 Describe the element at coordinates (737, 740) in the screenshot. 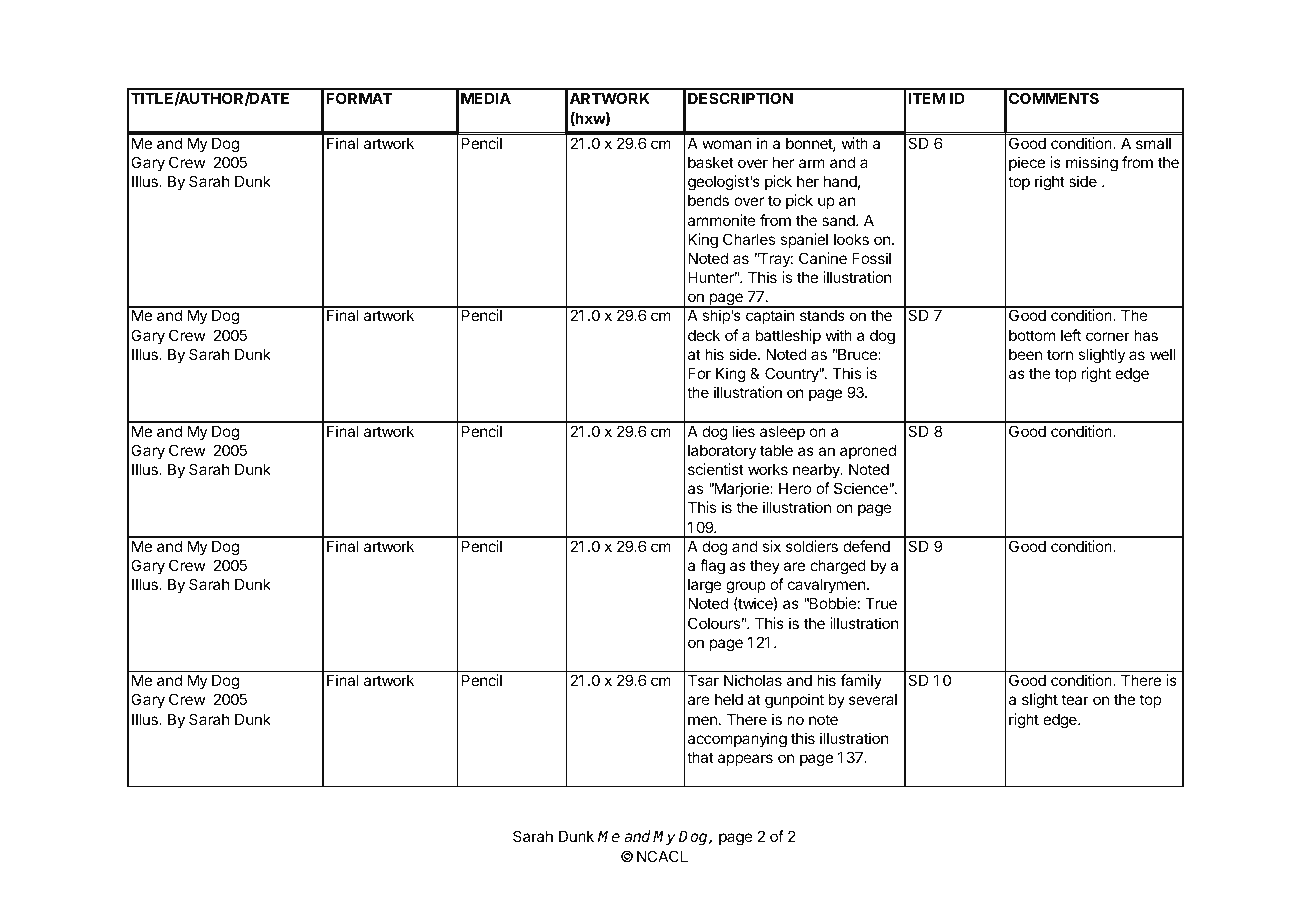

I see `accompanying` at that location.
